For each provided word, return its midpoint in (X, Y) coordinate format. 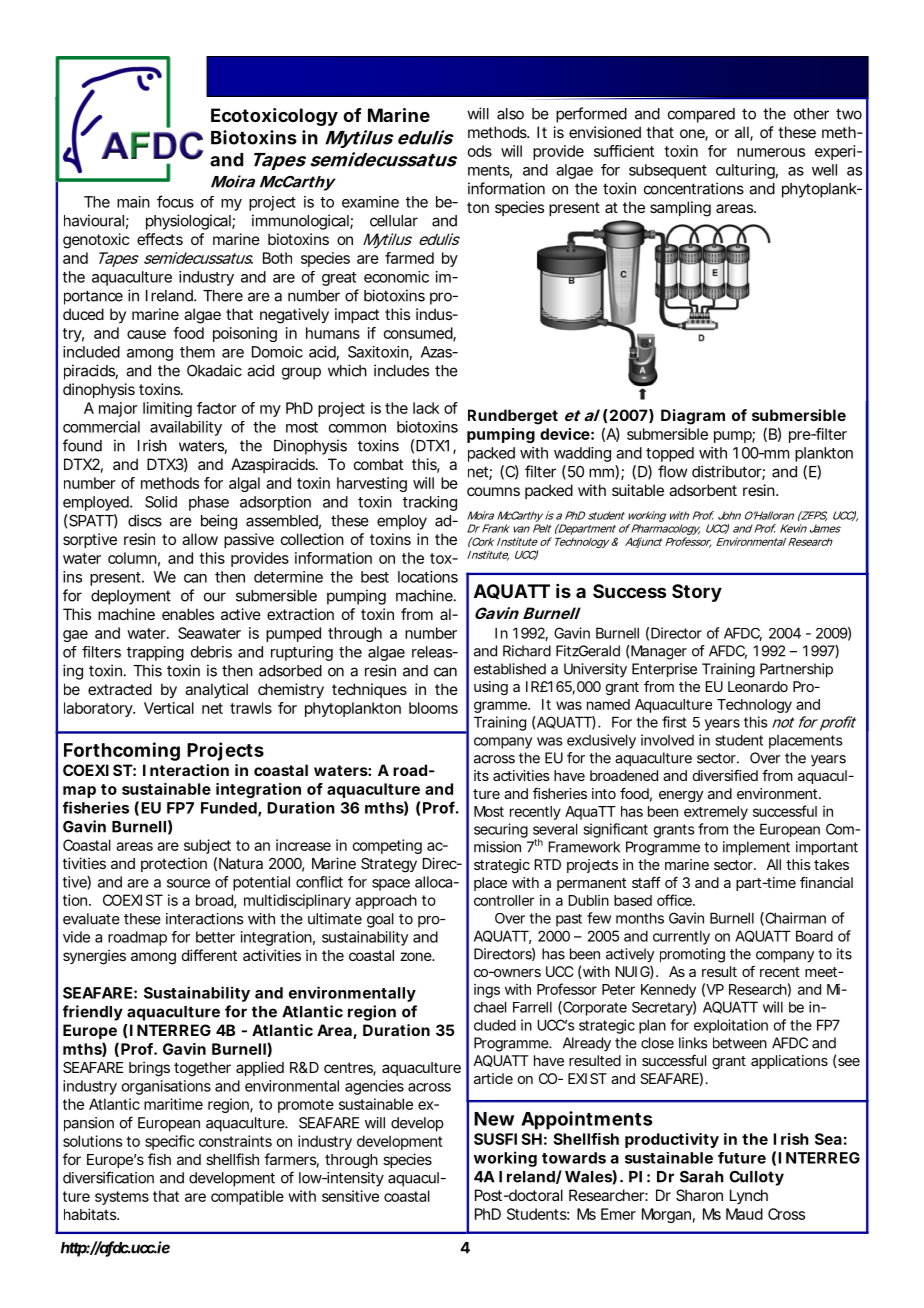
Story (697, 593)
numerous (771, 152)
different (209, 955)
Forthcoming (122, 751)
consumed (419, 334)
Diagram (693, 417)
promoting (692, 955)
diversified (725, 775)
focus (175, 201)
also (510, 114)
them (197, 352)
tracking (430, 503)
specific (169, 1142)
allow (200, 539)
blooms (433, 708)
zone (417, 956)
